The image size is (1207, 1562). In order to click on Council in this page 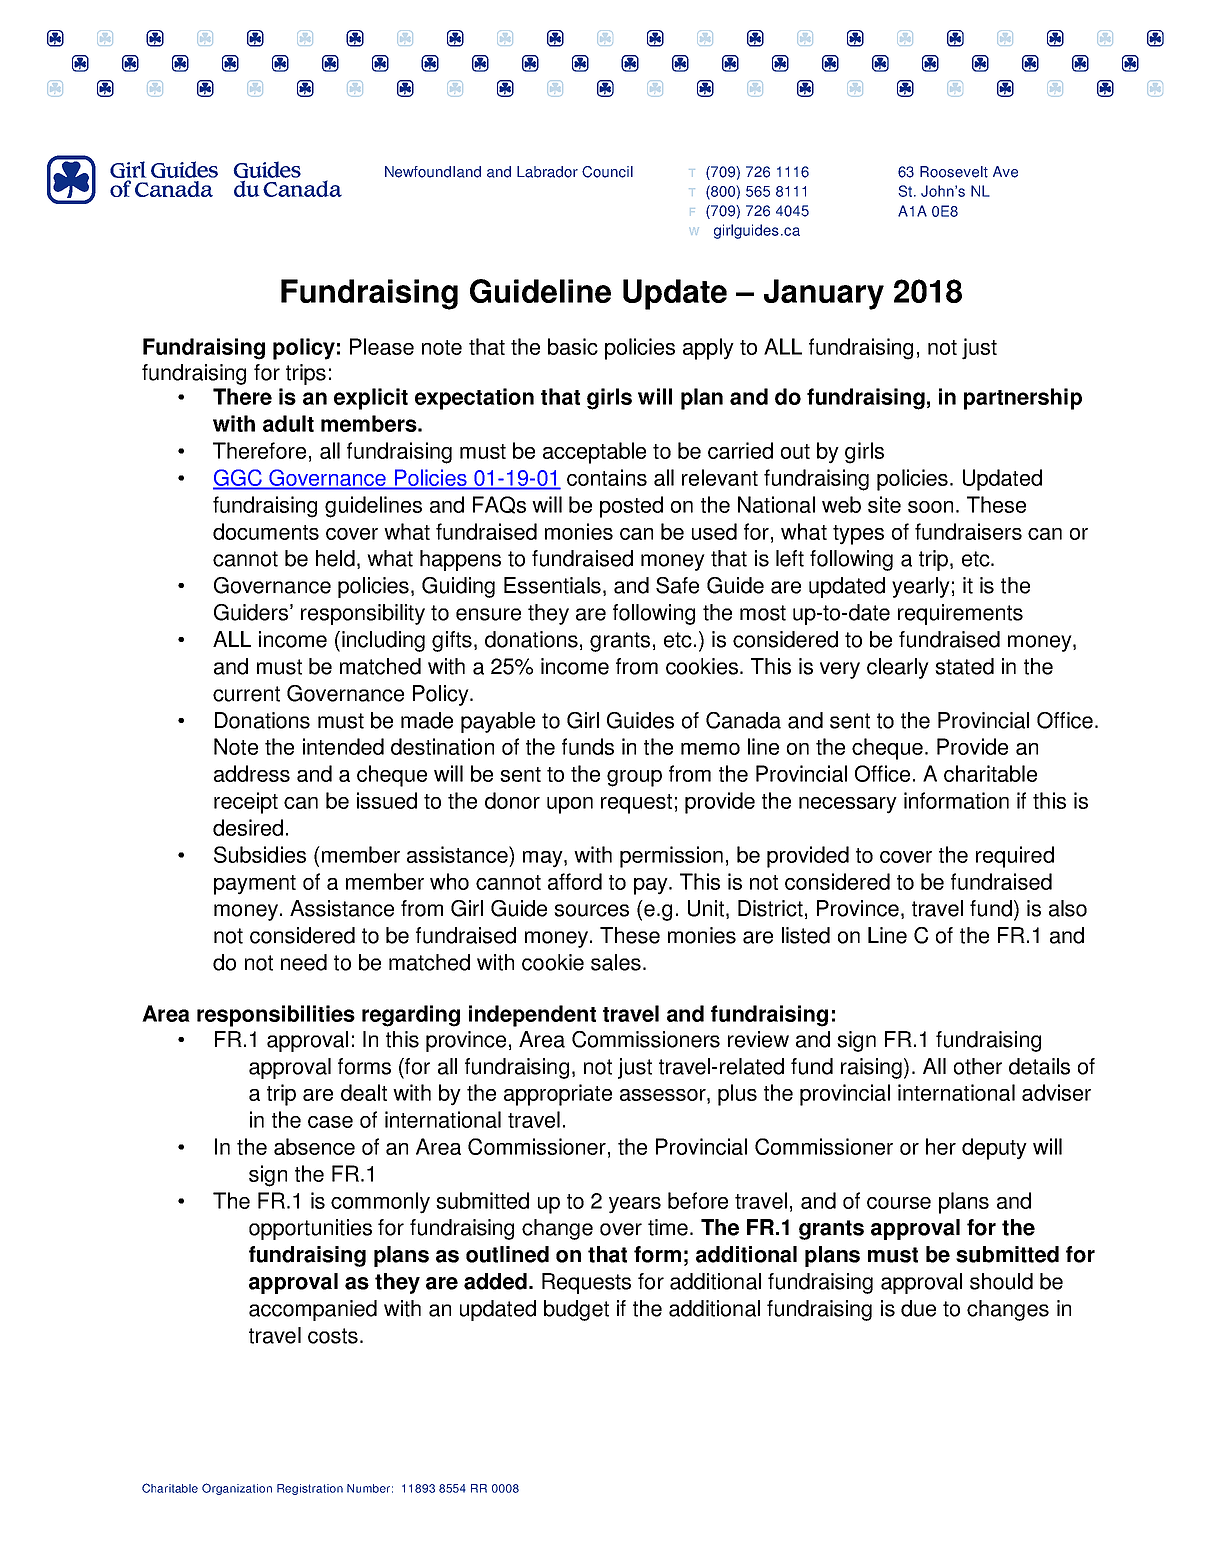, I will do `click(607, 172)`.
